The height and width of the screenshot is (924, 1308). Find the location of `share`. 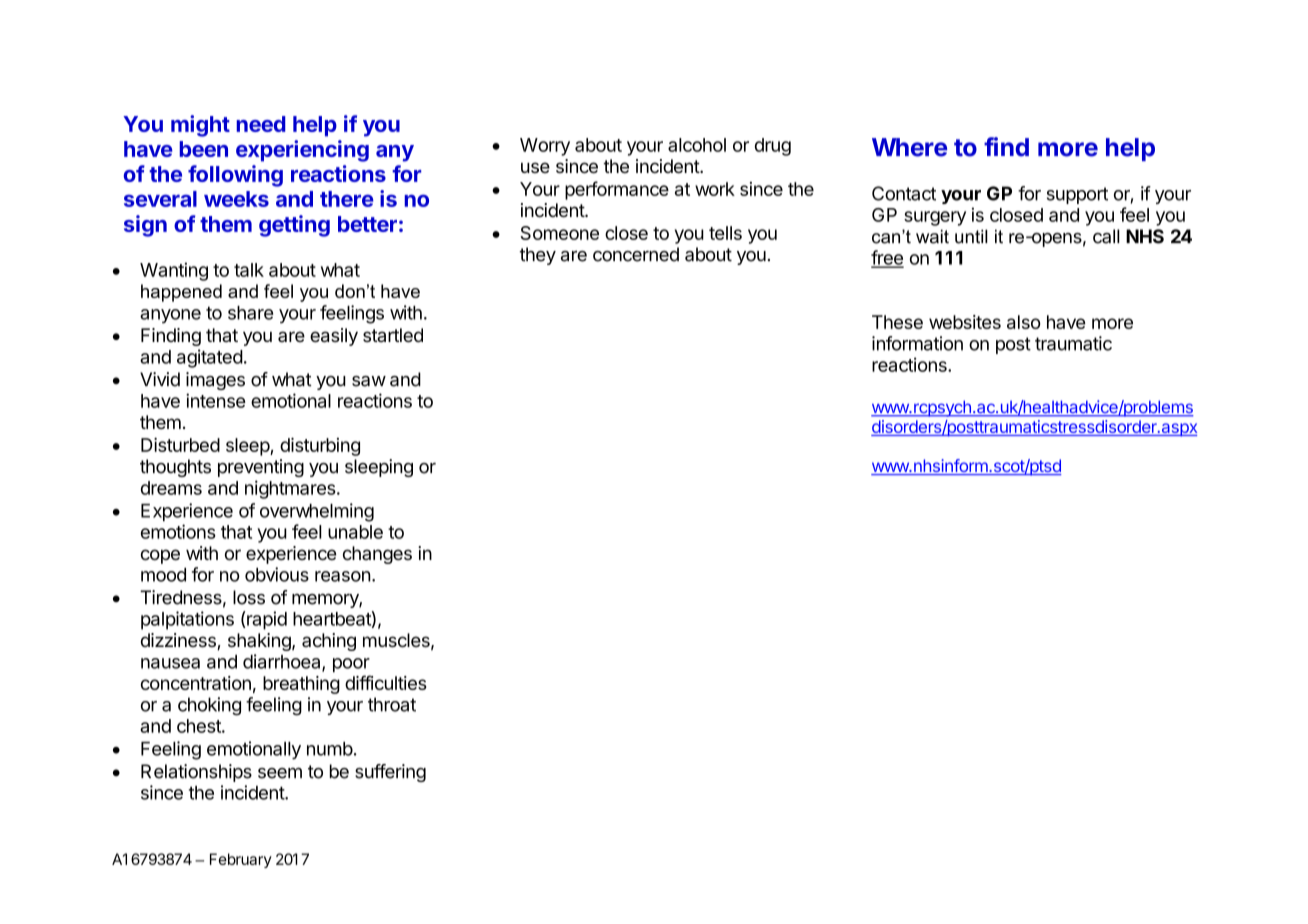

share is located at coordinates (250, 313).
